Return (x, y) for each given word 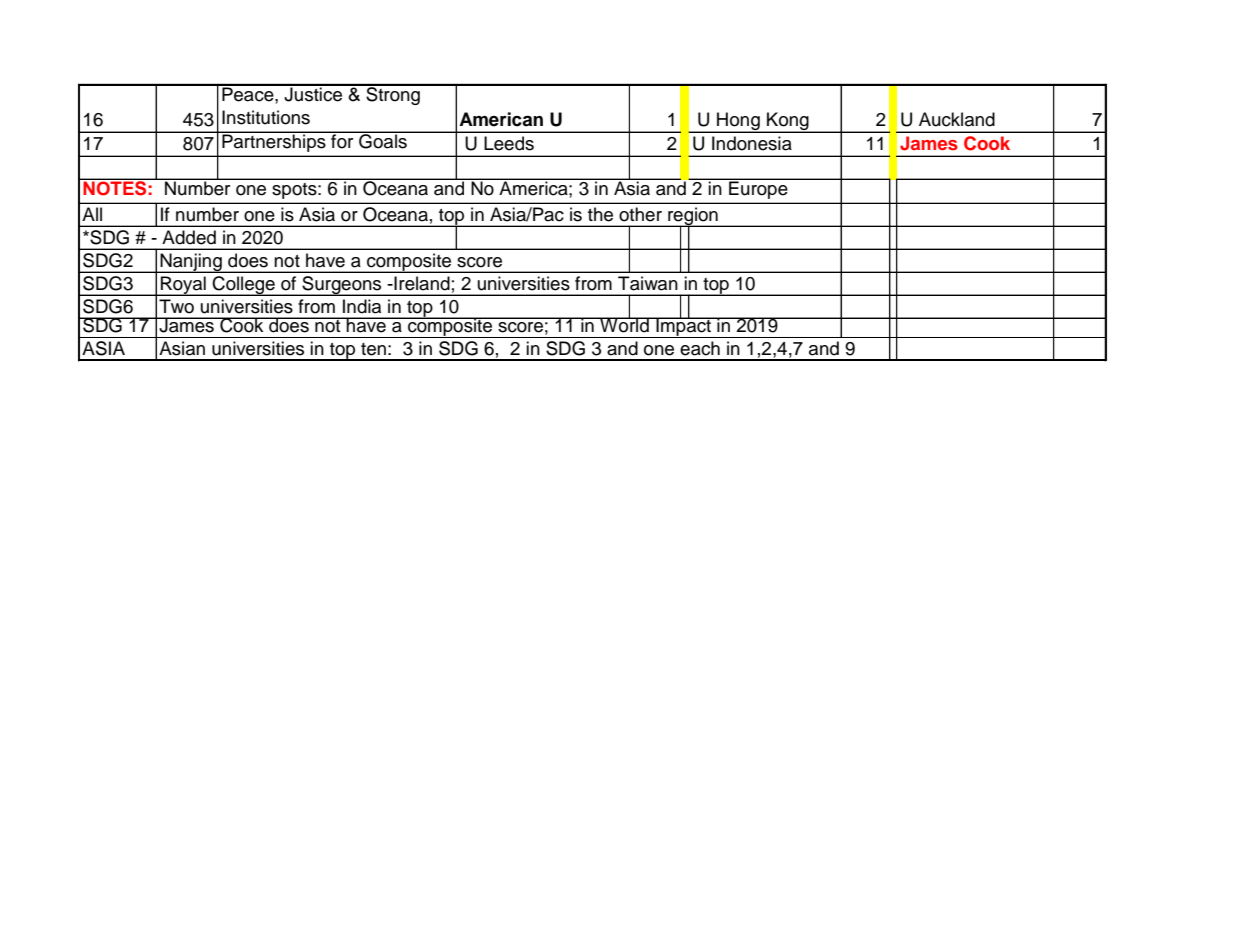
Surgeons (342, 286)
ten (373, 349)
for (342, 140)
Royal (183, 286)
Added (189, 237)
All (92, 214)
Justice (313, 93)
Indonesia (752, 143)
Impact (683, 327)
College (244, 286)
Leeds (509, 143)
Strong (393, 95)
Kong (788, 122)
